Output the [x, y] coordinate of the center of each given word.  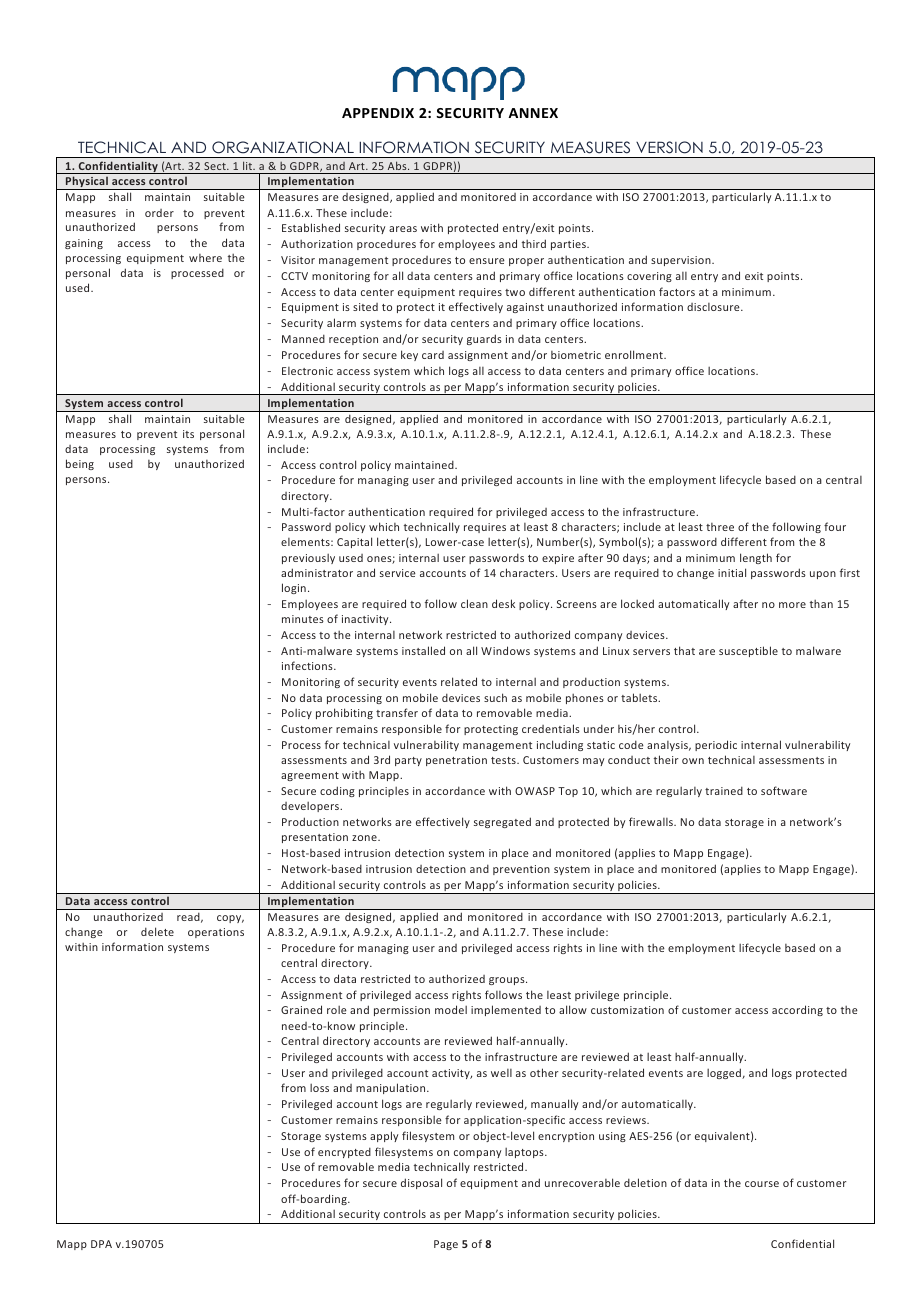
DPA [101, 1244]
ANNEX [533, 113]
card [433, 355]
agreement [310, 776]
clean [474, 603]
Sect [216, 166]
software [784, 790]
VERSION [669, 147]
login [294, 588]
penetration [456, 761]
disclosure [714, 307]
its [188, 434]
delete [157, 931]
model [451, 1009]
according [797, 1010]
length [756, 558]
